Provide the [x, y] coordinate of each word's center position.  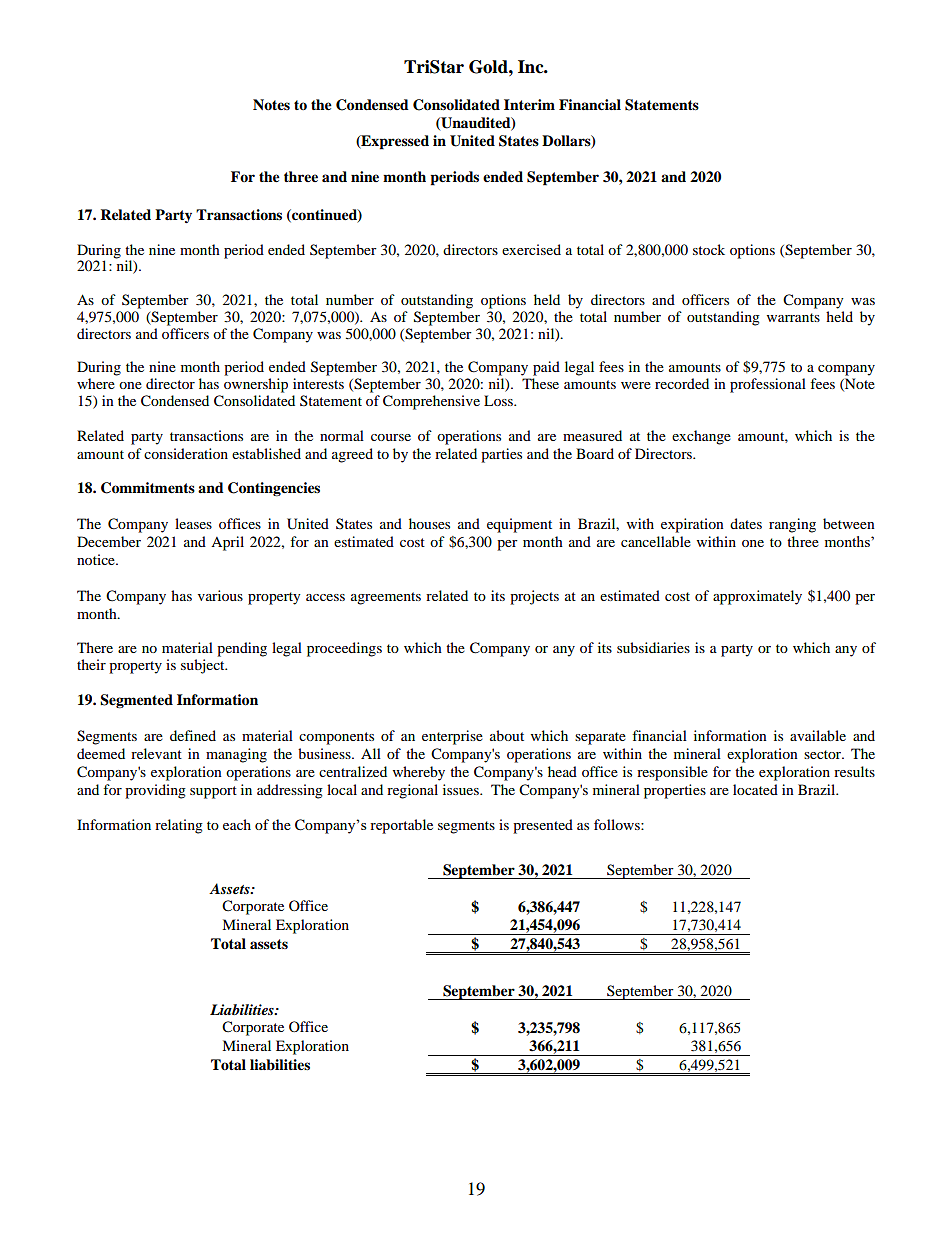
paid [546, 368]
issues [462, 789]
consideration [186, 453]
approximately [757, 597]
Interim [529, 105]
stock [709, 249]
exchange [701, 437]
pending [242, 649]
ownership [256, 385]
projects [534, 597]
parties [501, 455]
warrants [793, 317]
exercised [531, 249]
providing [155, 791]
